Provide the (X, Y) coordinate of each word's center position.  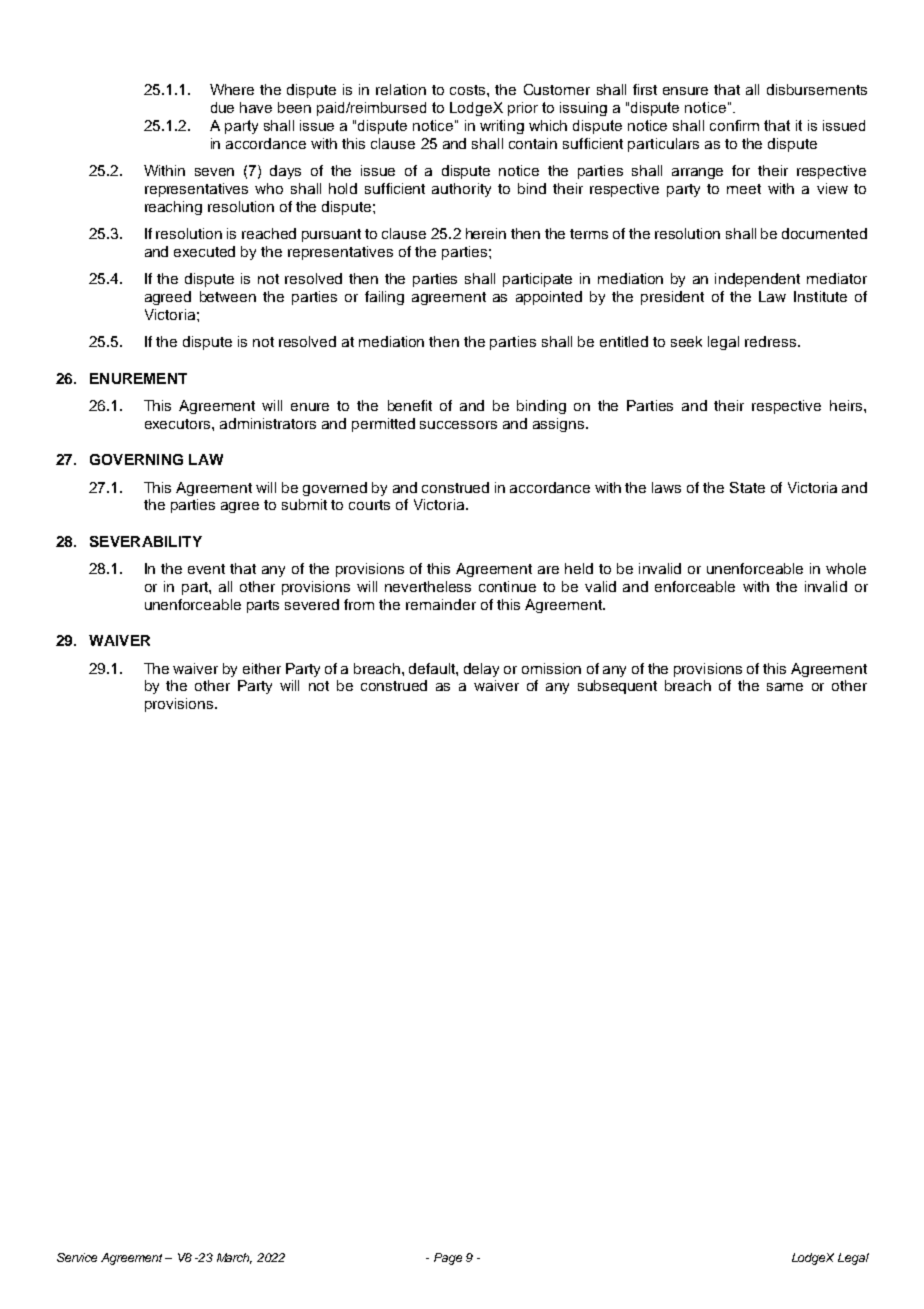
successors (458, 425)
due (222, 107)
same (785, 687)
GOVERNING (136, 459)
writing (502, 127)
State (747, 487)
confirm (734, 125)
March (234, 1258)
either (262, 668)
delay (481, 670)
